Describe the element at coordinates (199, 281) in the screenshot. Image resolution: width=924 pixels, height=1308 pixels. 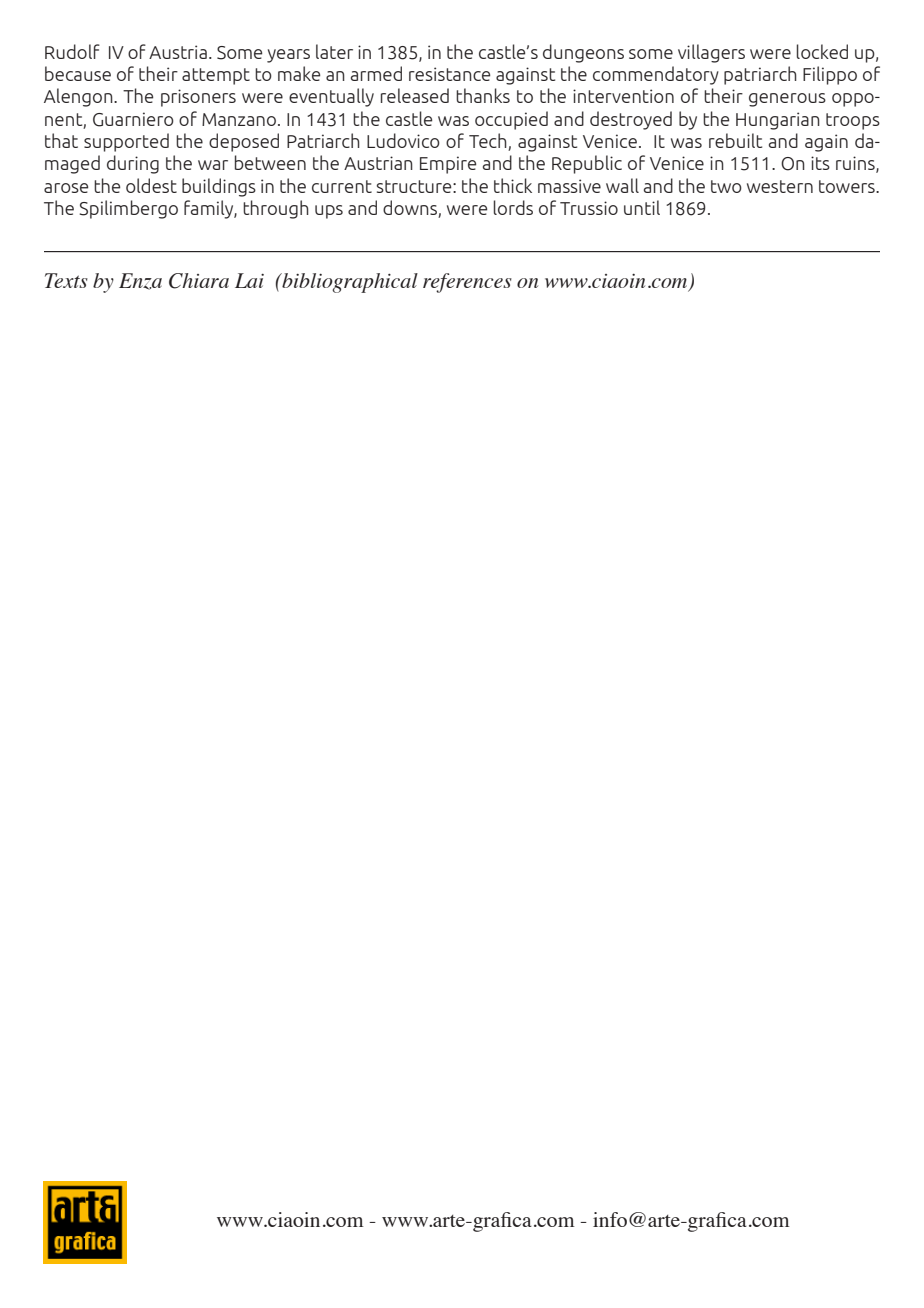
I see `Chiara` at that location.
